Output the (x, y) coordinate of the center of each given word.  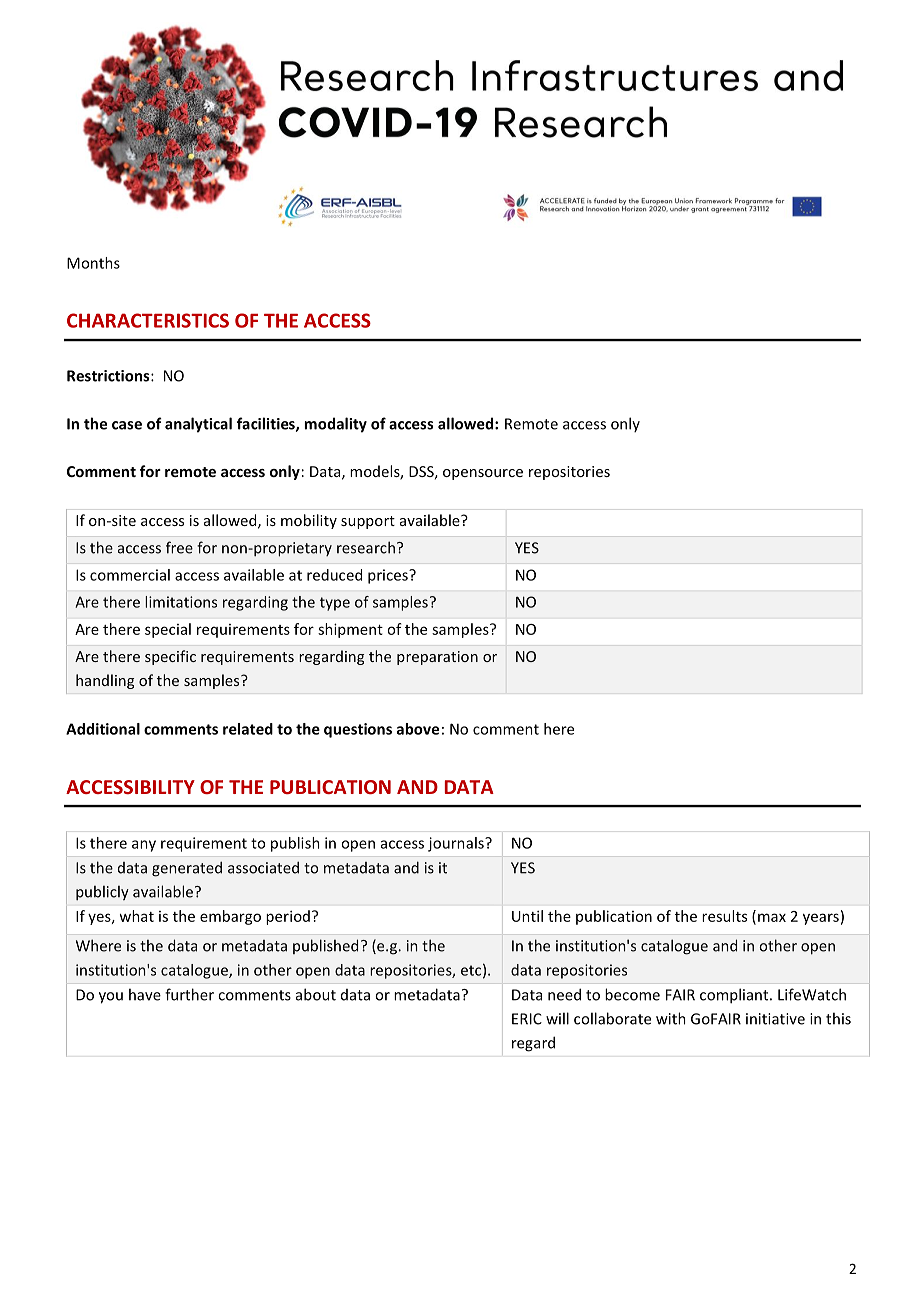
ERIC (527, 1019)
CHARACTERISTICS (148, 320)
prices (389, 576)
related (248, 729)
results (724, 916)
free (179, 547)
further (189, 994)
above (418, 729)
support (368, 522)
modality (335, 425)
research (366, 547)
